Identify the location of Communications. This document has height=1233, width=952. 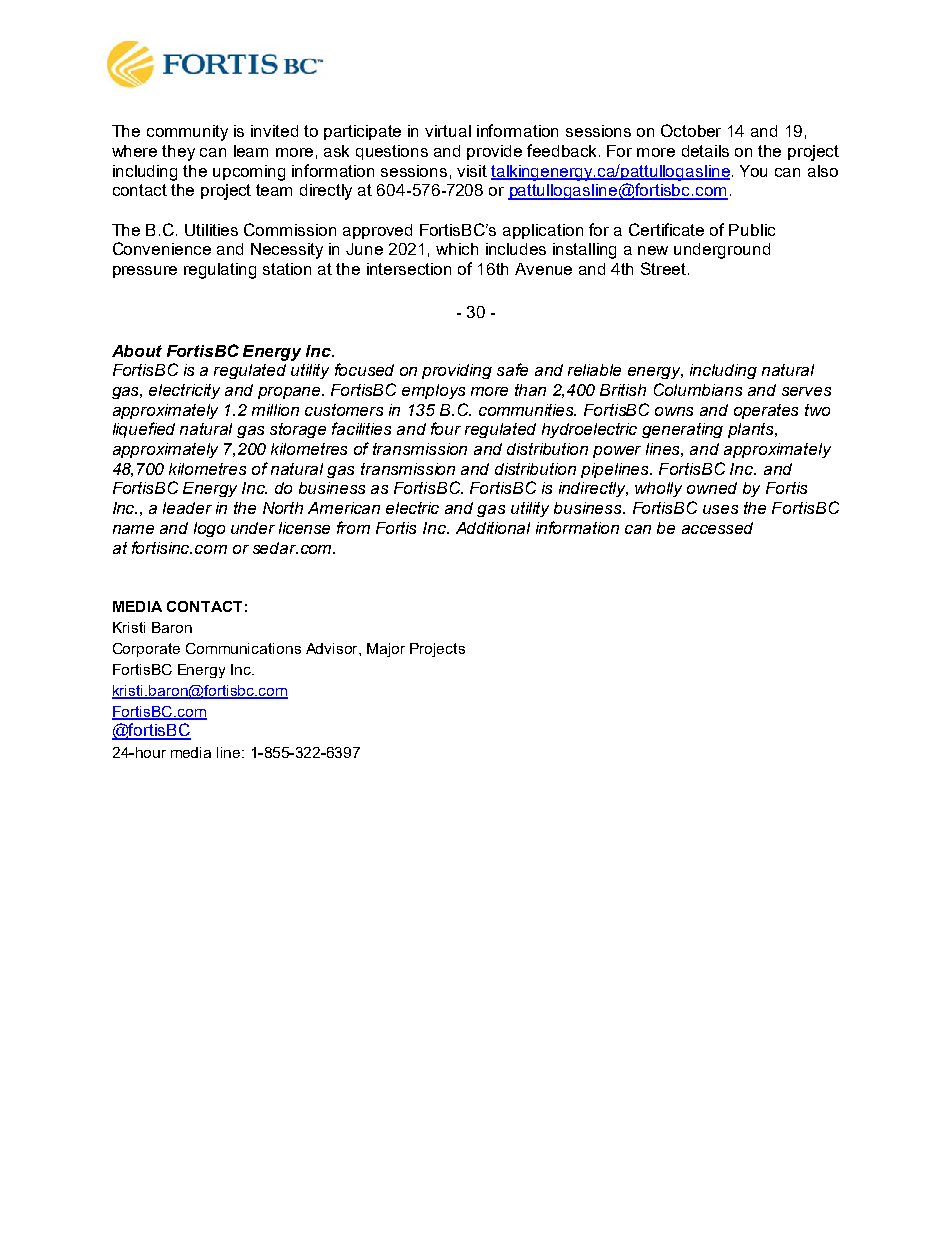
(243, 648).
